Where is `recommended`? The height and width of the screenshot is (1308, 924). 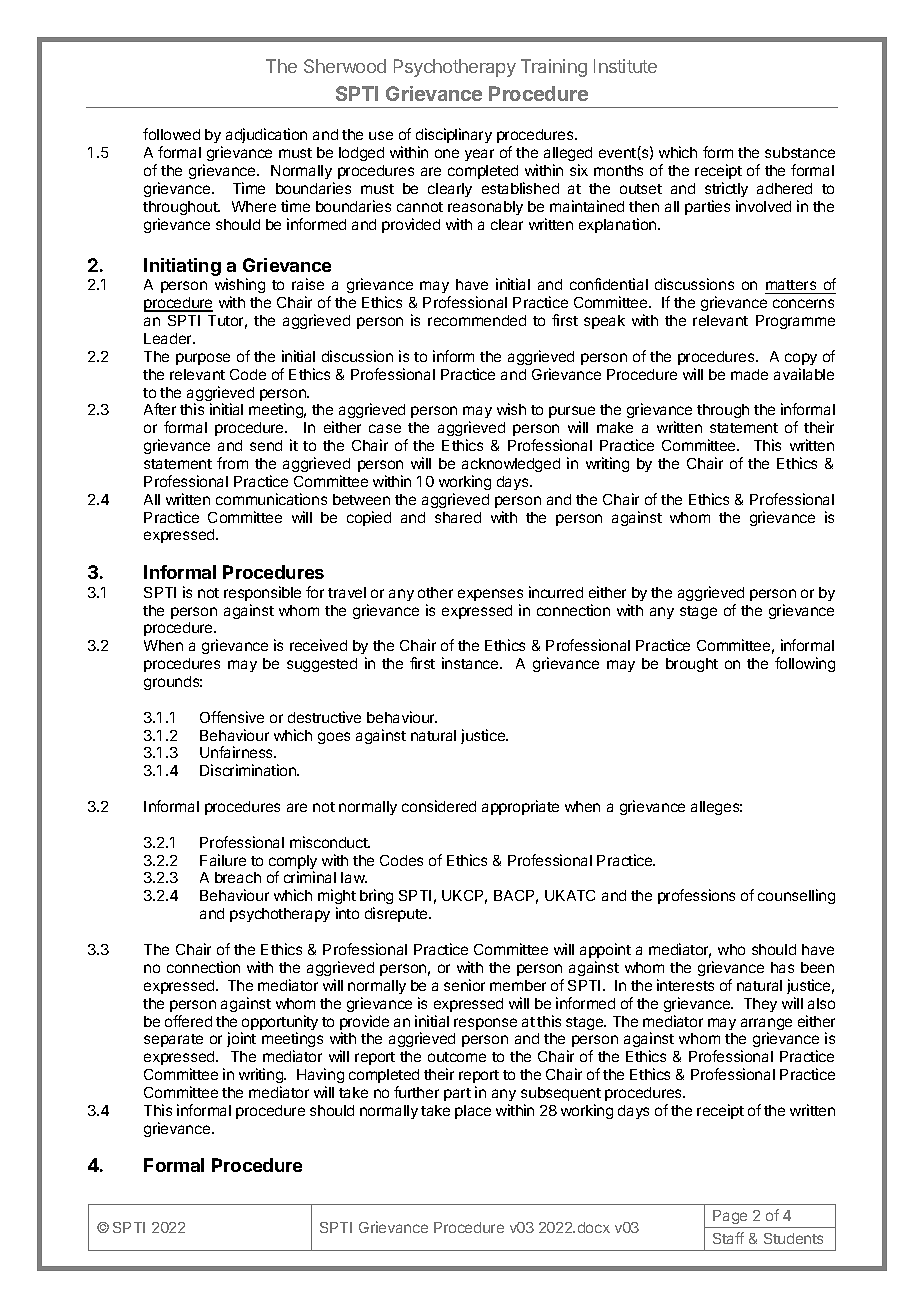
recommended is located at coordinates (477, 320).
